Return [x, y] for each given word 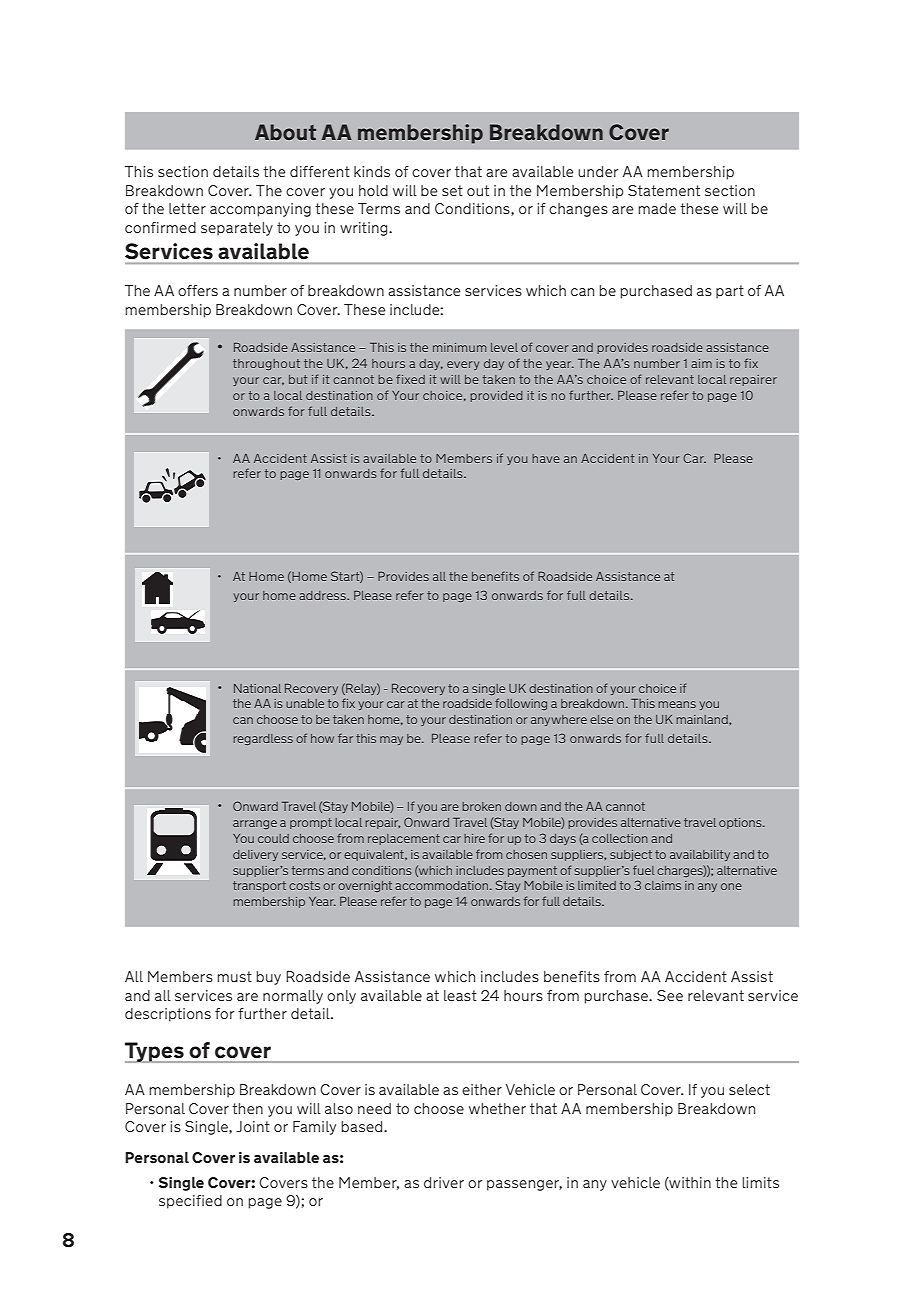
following [521, 704]
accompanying [260, 210]
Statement [664, 190]
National [257, 688]
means [677, 704]
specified [190, 1202]
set [452, 190]
